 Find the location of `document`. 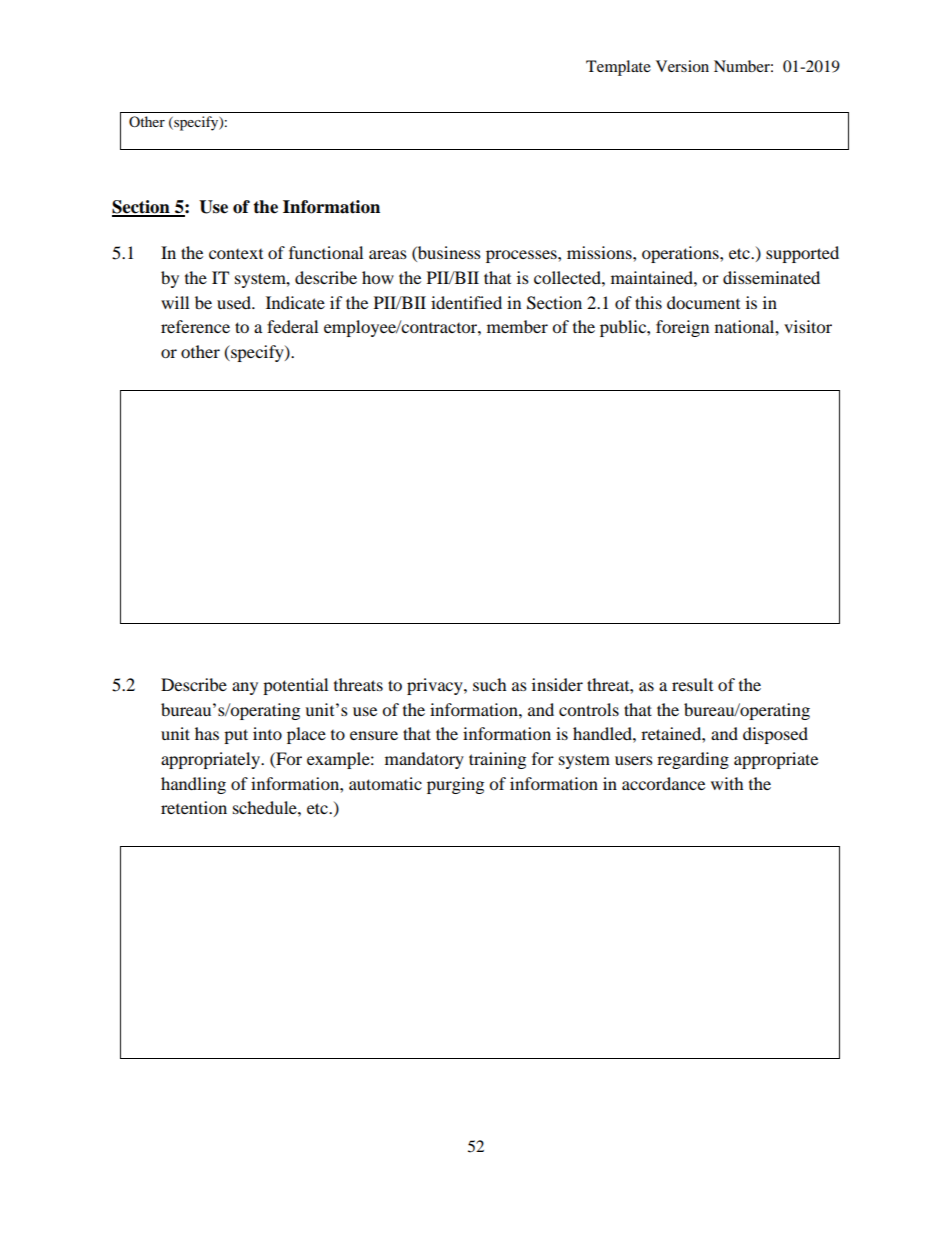

document is located at coordinates (703, 302).
